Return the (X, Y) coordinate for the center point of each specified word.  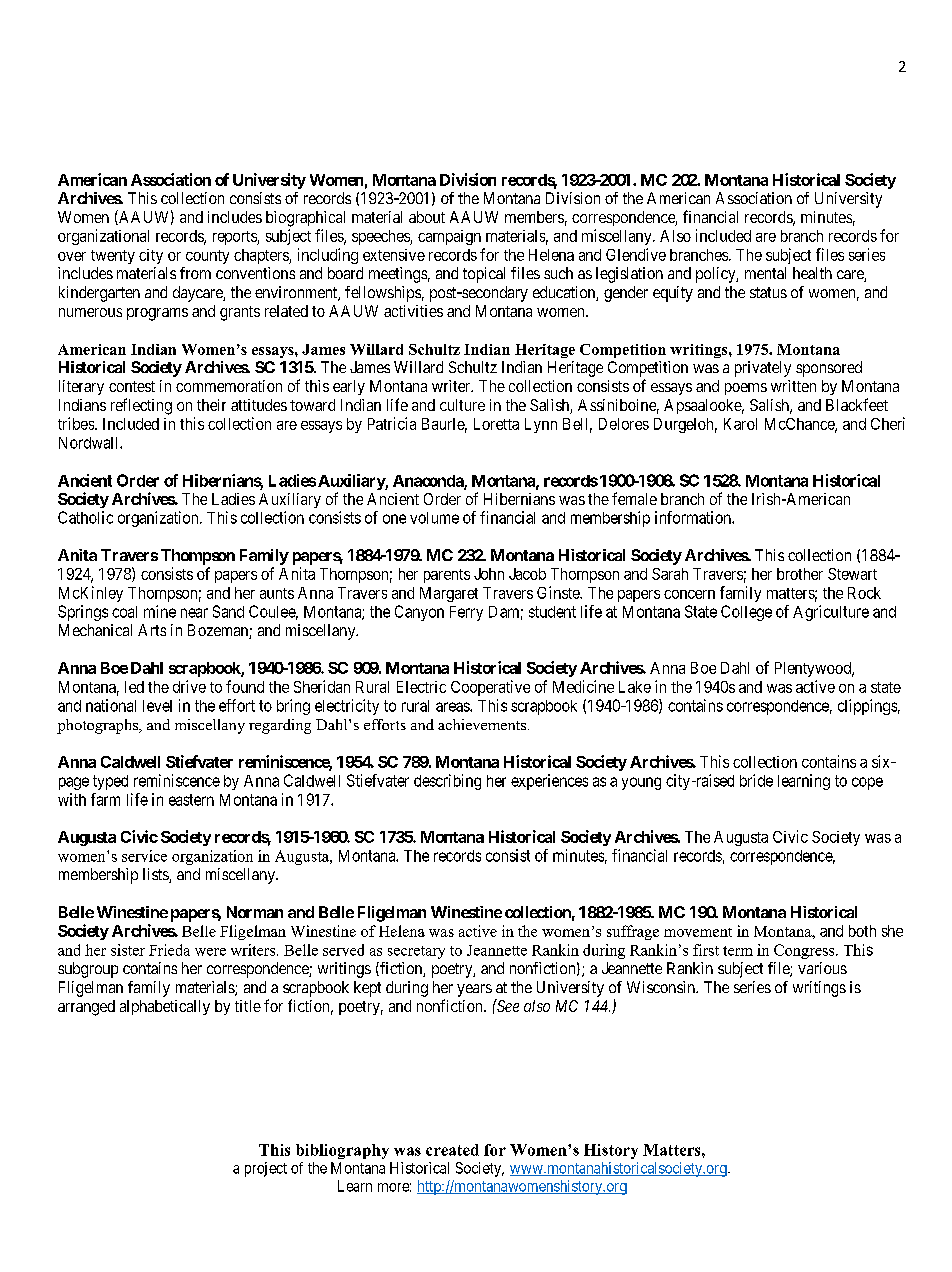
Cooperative (490, 688)
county (207, 257)
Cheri (888, 423)
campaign (449, 237)
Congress (805, 951)
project (266, 1169)
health (812, 273)
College (746, 613)
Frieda (169, 950)
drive (189, 686)
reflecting (141, 406)
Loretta (496, 424)
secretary (416, 952)
